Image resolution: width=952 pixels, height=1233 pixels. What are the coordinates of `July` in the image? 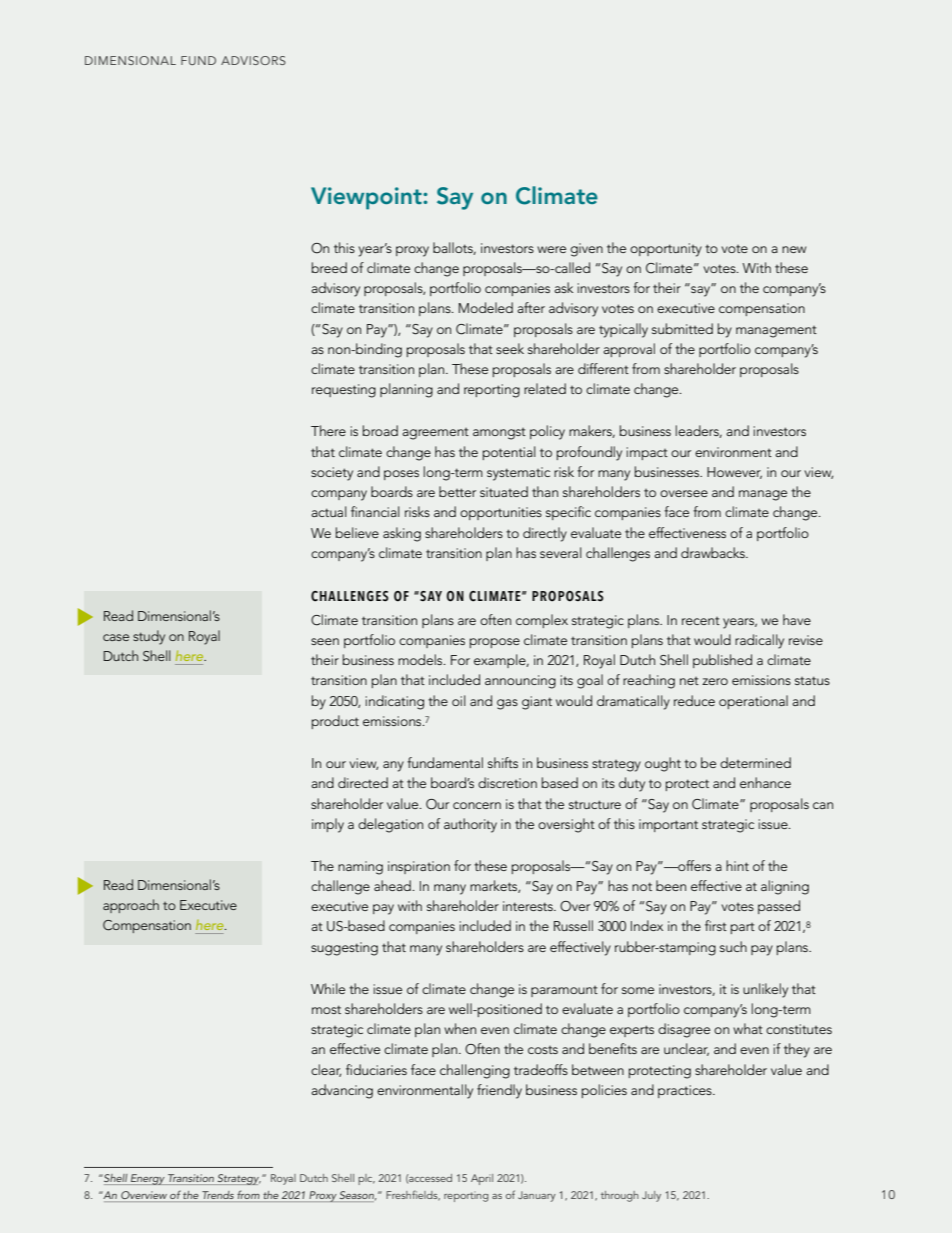 It's located at (651, 1196).
